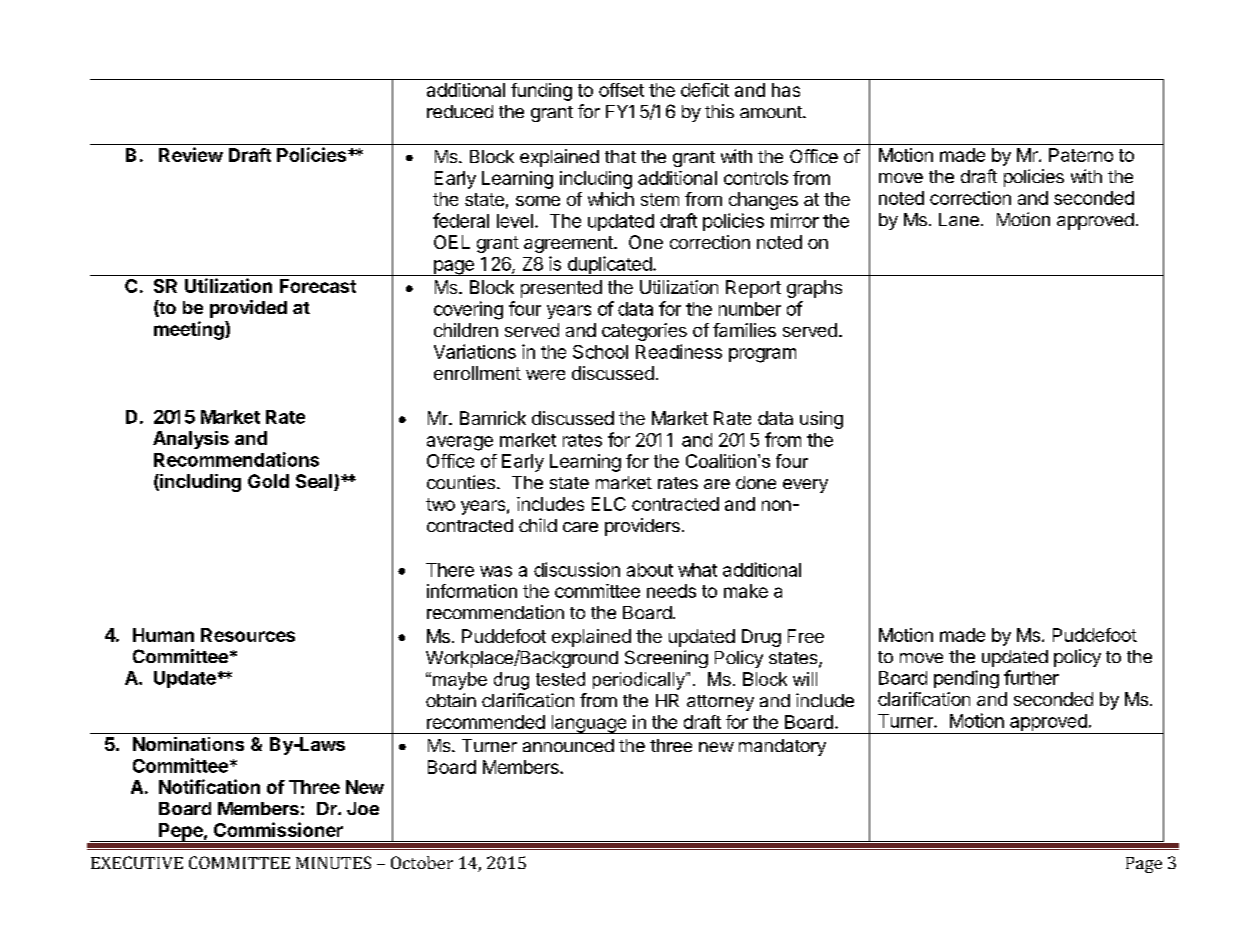 This screenshot has width=1233, height=952. Describe the element at coordinates (541, 92) in the screenshot. I see `funding` at that location.
